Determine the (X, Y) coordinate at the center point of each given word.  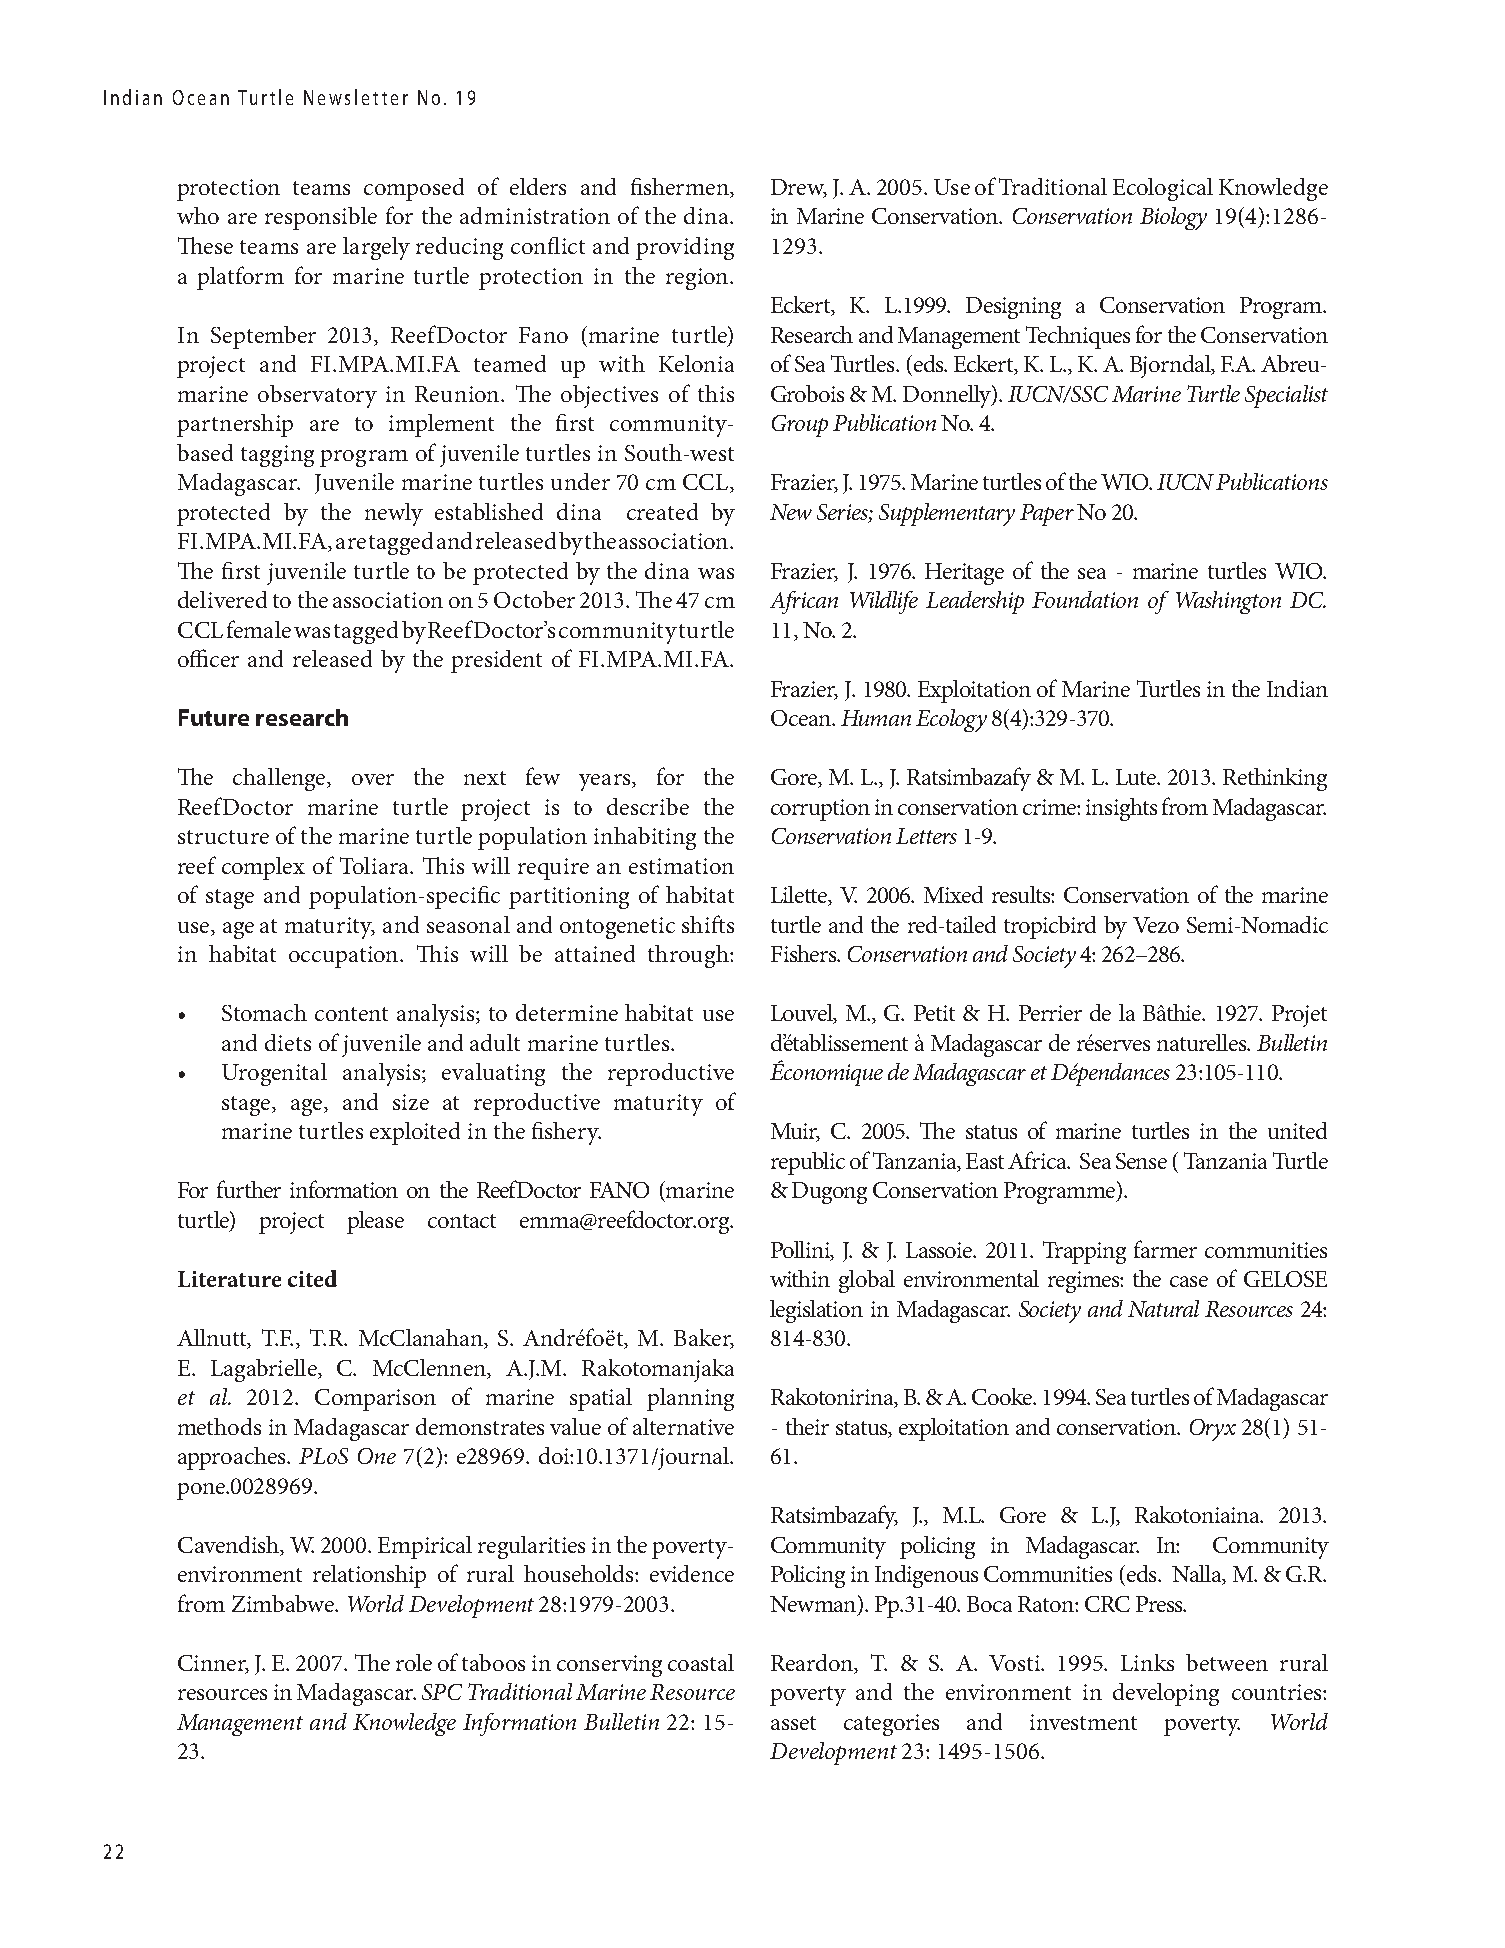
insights (1121, 809)
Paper (1047, 515)
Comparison (375, 1400)
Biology (1173, 218)
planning (690, 1399)
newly (394, 514)
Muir (795, 1132)
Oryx (1213, 1430)
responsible (321, 218)
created (662, 511)
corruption (820, 810)
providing (685, 248)
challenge (280, 779)
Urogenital (274, 1074)
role (414, 1662)
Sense (1141, 1161)
